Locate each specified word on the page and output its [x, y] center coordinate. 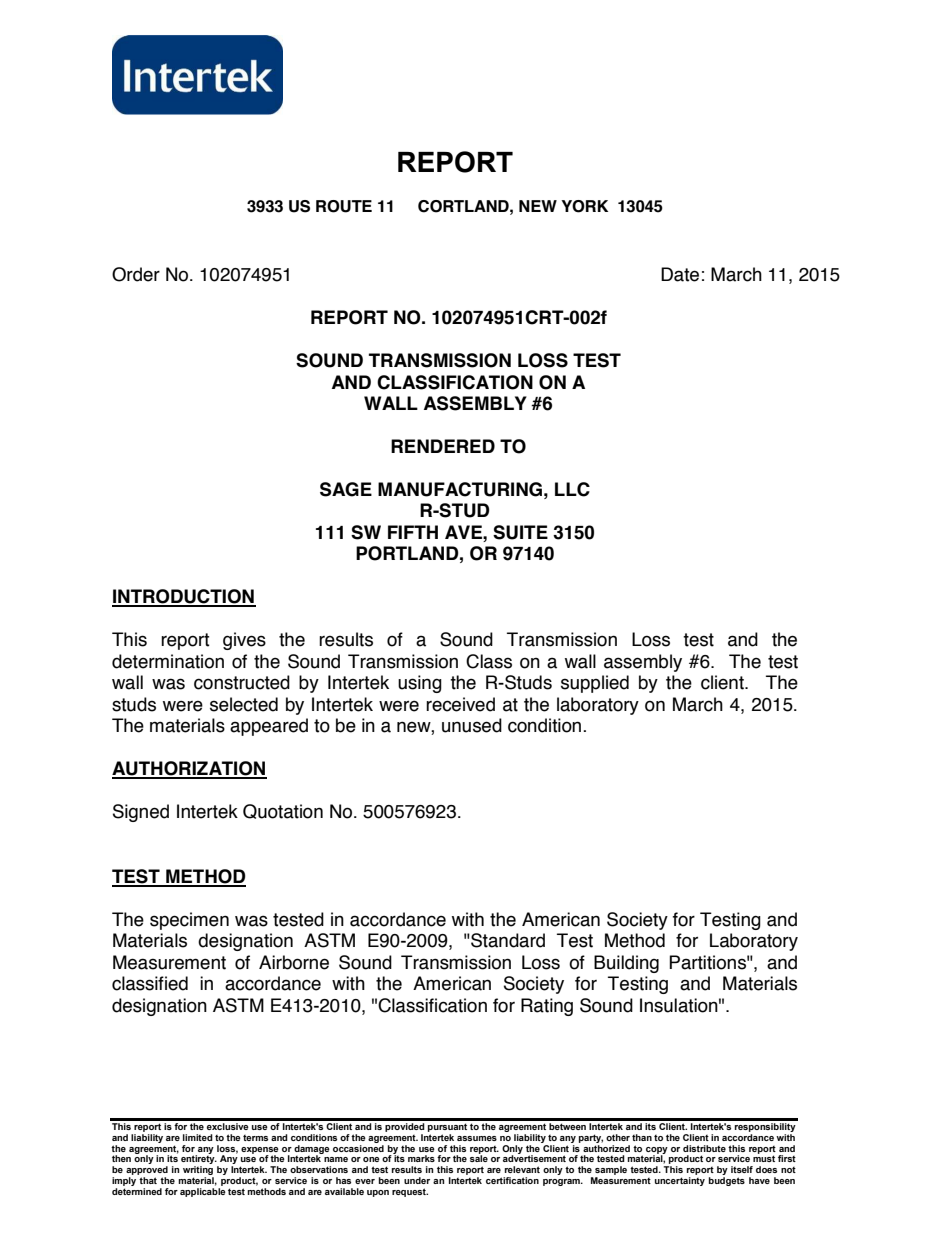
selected [244, 704]
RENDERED [443, 446]
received [460, 704]
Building [626, 964]
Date [680, 274]
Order [136, 274]
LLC [572, 489]
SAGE [346, 489]
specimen [189, 921]
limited [198, 1137]
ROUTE [344, 206]
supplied [595, 684]
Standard [507, 940]
